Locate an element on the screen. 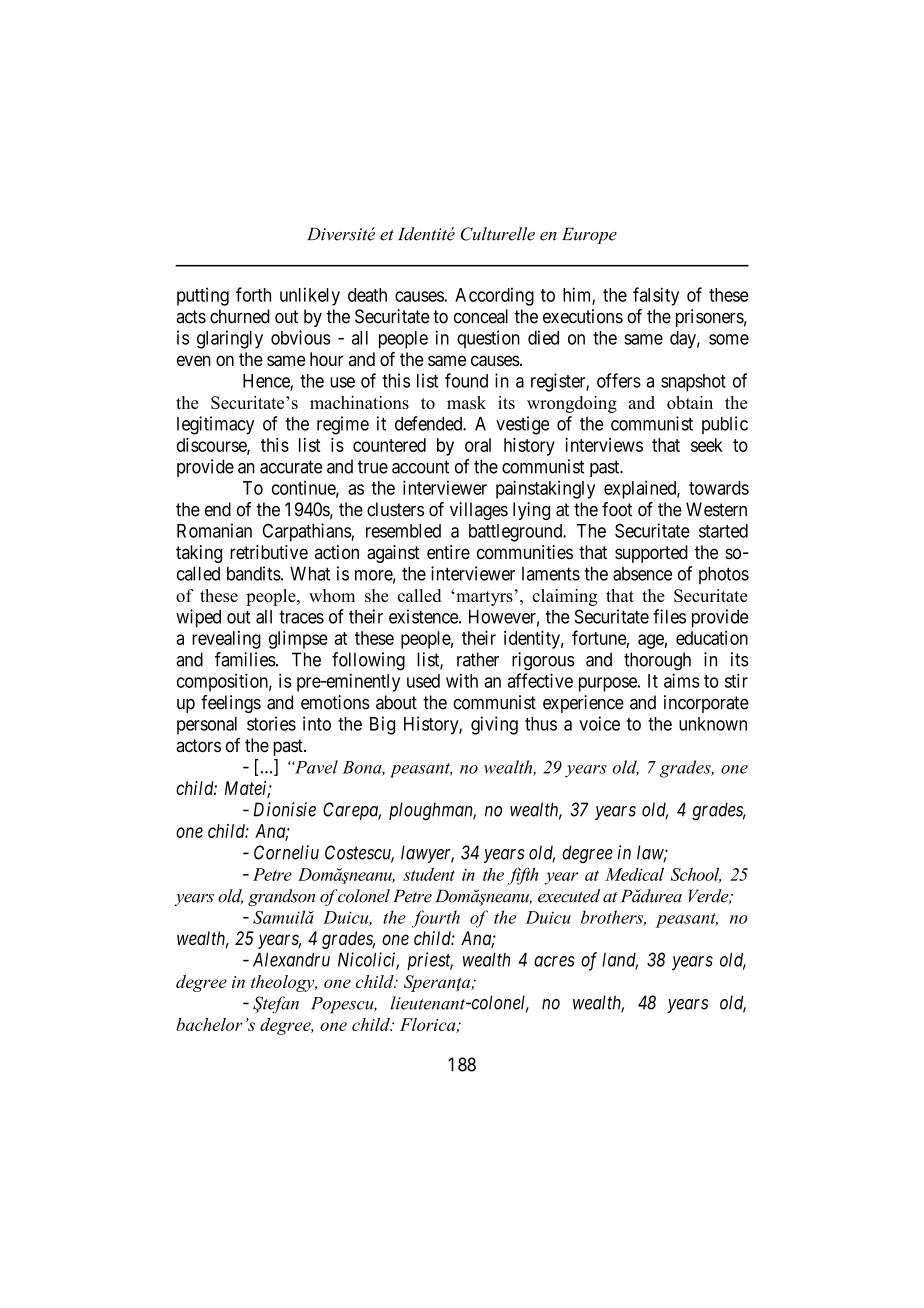  traces is located at coordinates (301, 617).
